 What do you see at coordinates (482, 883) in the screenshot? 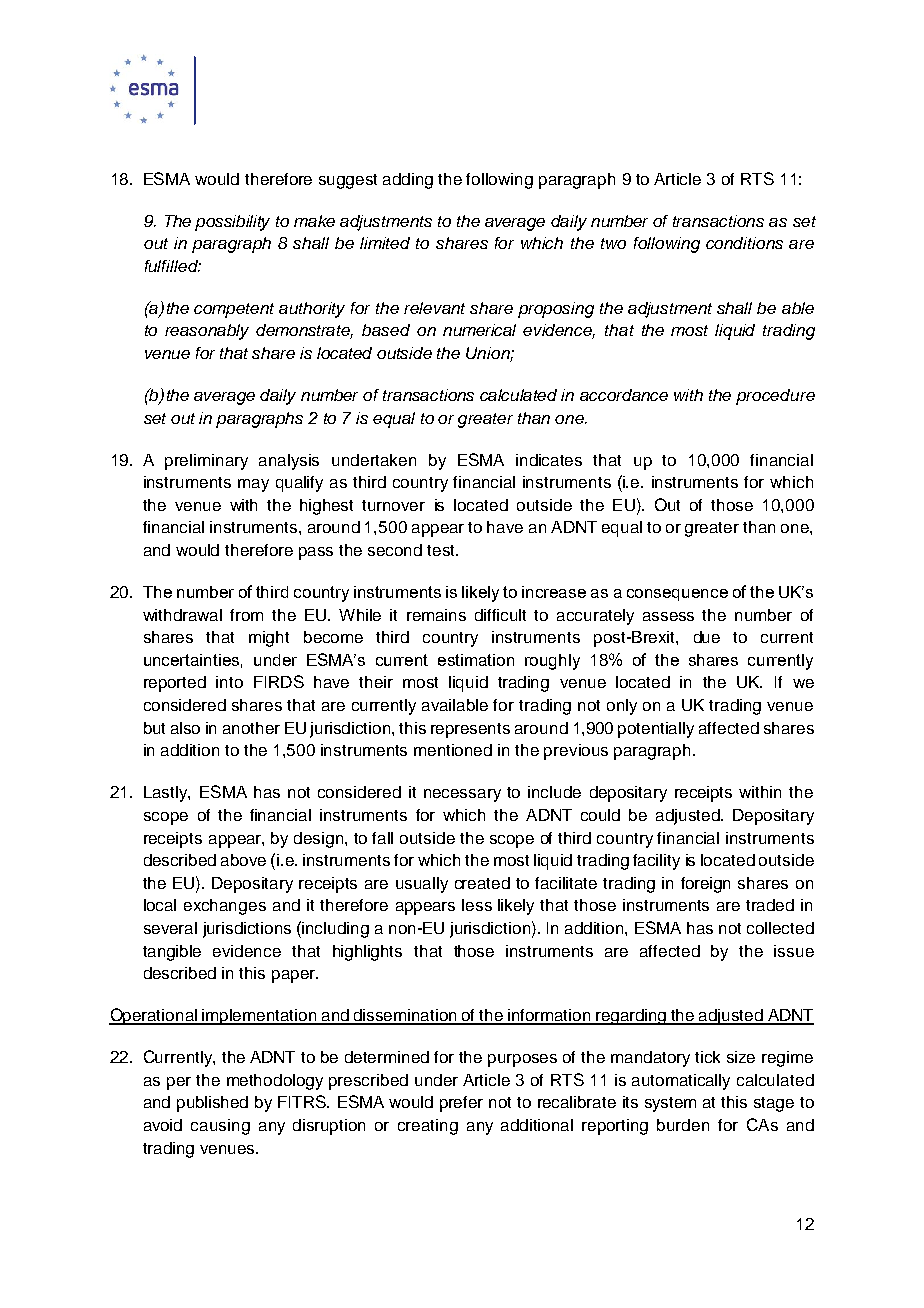
I see `created` at bounding box center [482, 883].
